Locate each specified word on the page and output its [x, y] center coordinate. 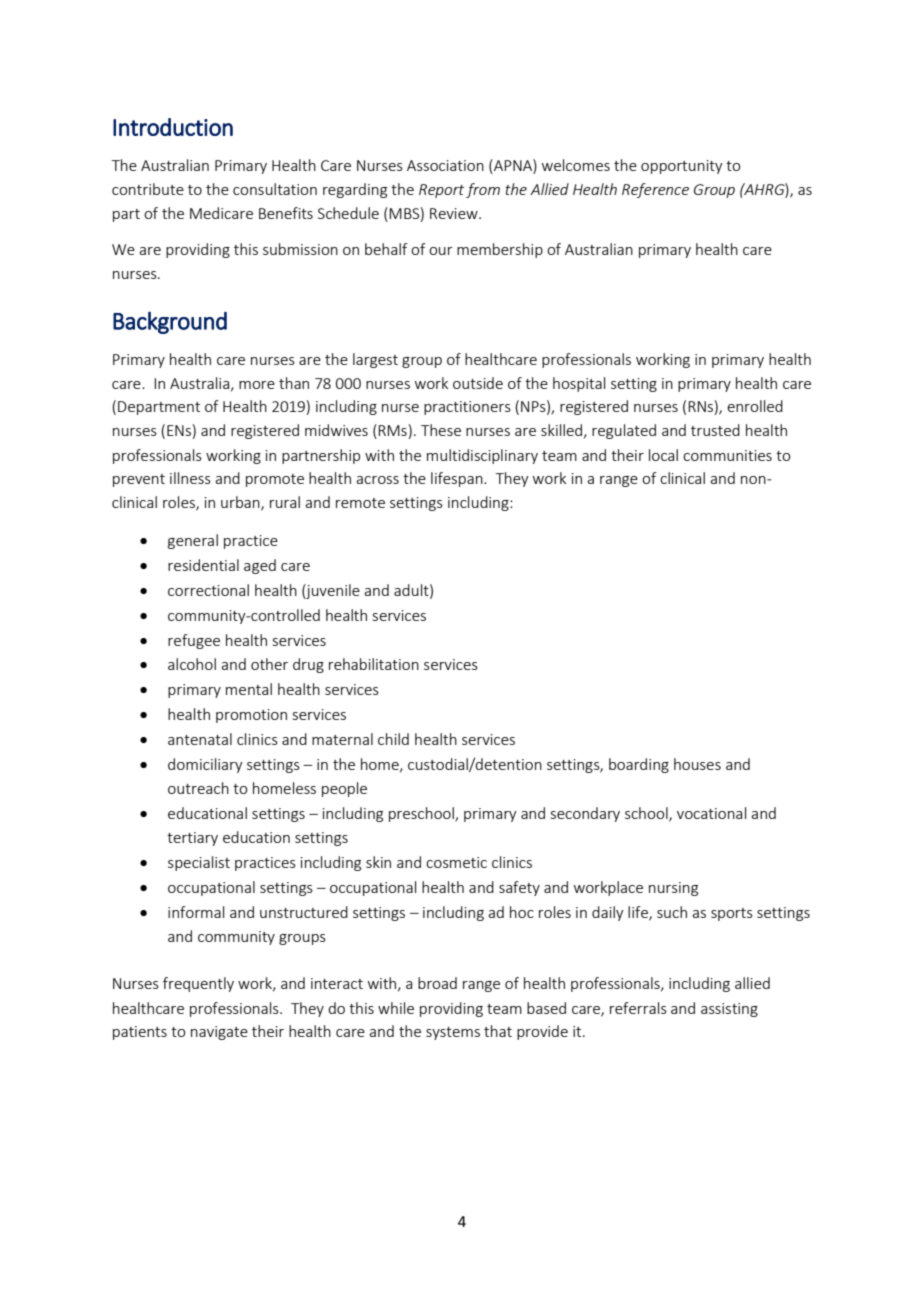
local [663, 455]
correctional [208, 590]
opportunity [682, 167]
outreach [198, 788]
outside [478, 383]
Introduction [173, 127]
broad [437, 983]
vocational [711, 813]
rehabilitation [374, 664]
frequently [198, 984]
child [393, 739]
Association [445, 165]
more [257, 385]
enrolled [755, 406]
